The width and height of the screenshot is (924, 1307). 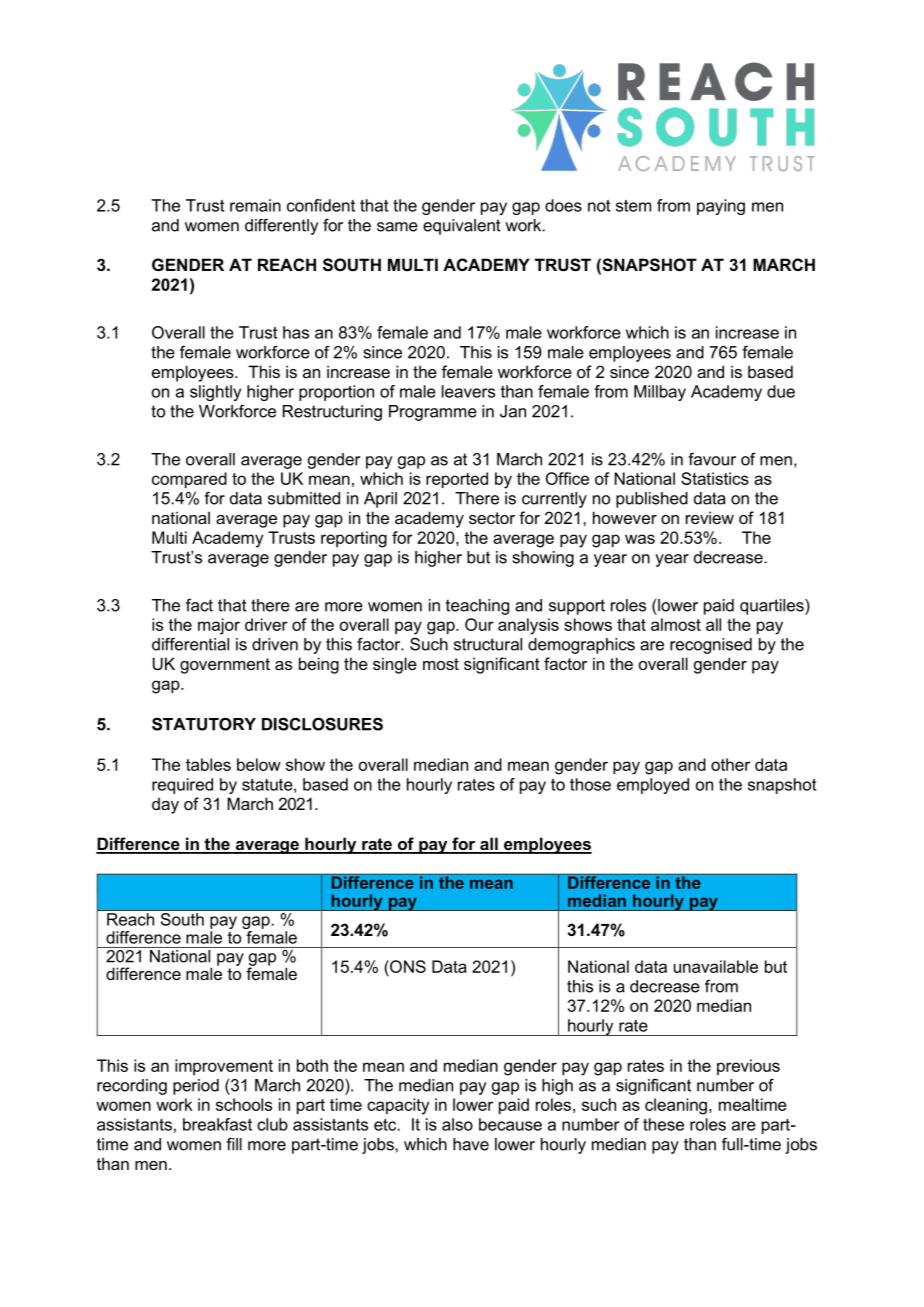 I want to click on sector, so click(x=492, y=518).
